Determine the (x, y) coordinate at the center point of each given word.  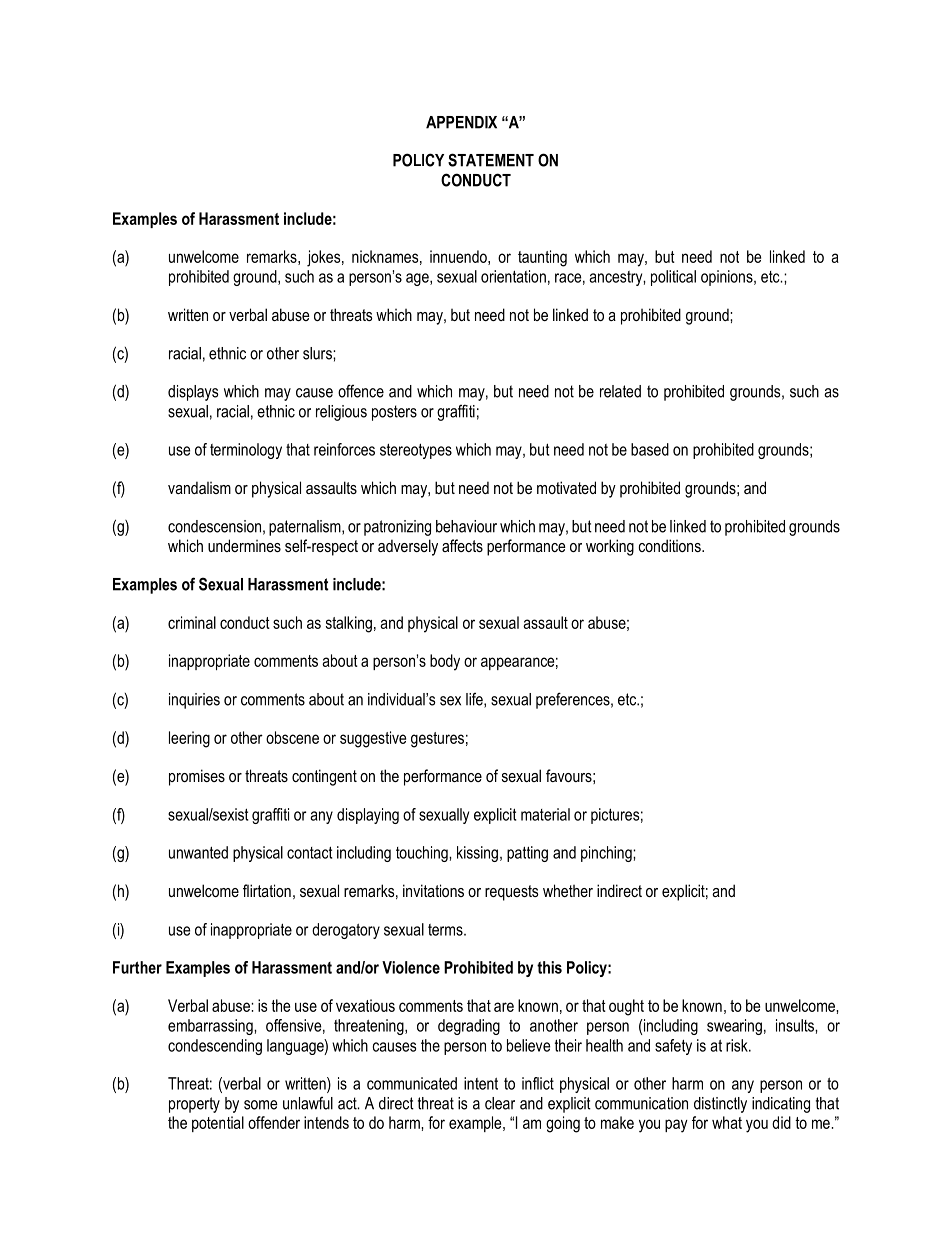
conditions (671, 545)
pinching (607, 854)
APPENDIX (461, 122)
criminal (192, 622)
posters (394, 413)
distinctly (720, 1105)
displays (193, 393)
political (673, 278)
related (620, 391)
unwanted (198, 852)
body (445, 662)
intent (481, 1083)
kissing (477, 854)
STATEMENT (491, 160)
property (194, 1105)
